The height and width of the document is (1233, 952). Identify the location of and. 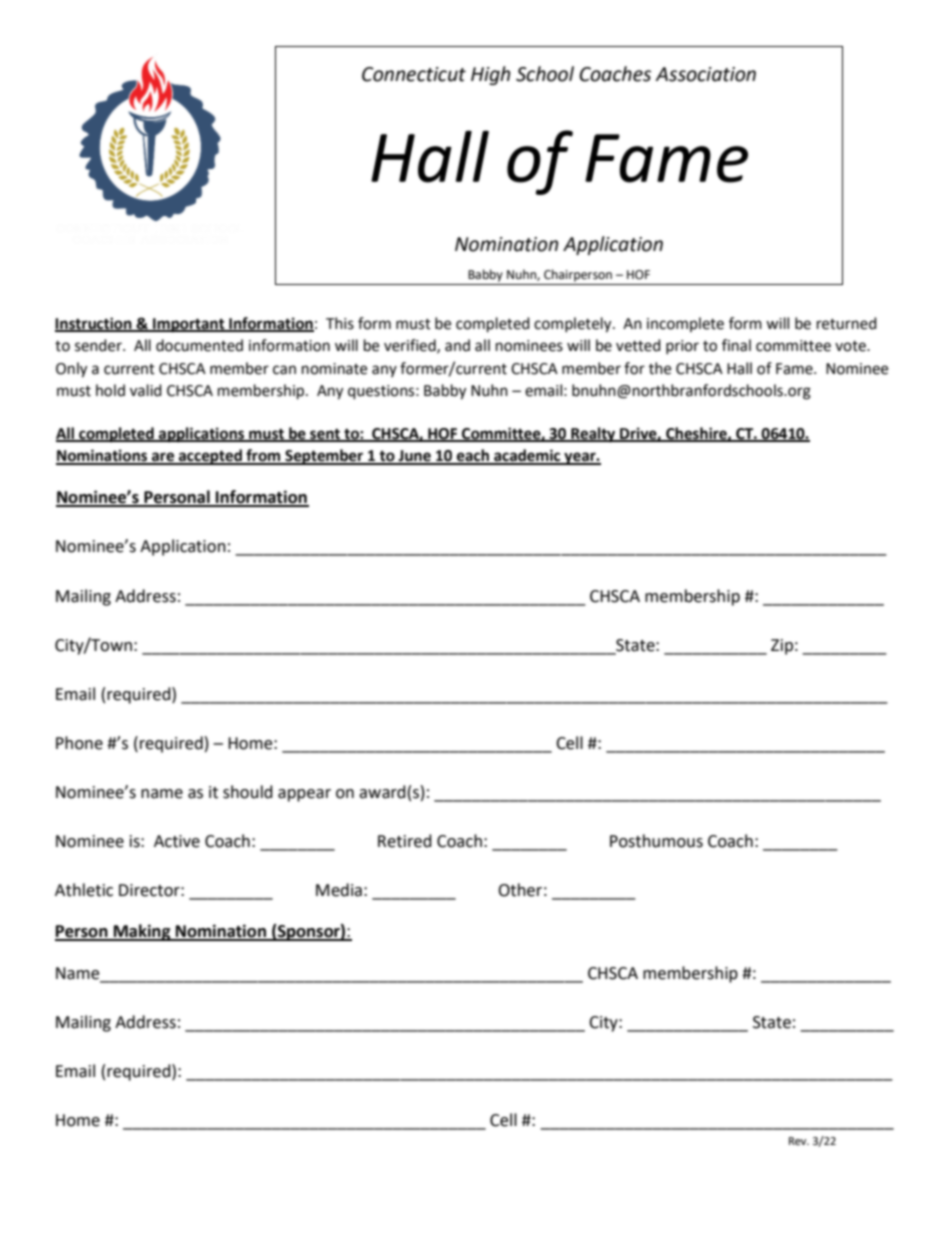
(457, 345).
